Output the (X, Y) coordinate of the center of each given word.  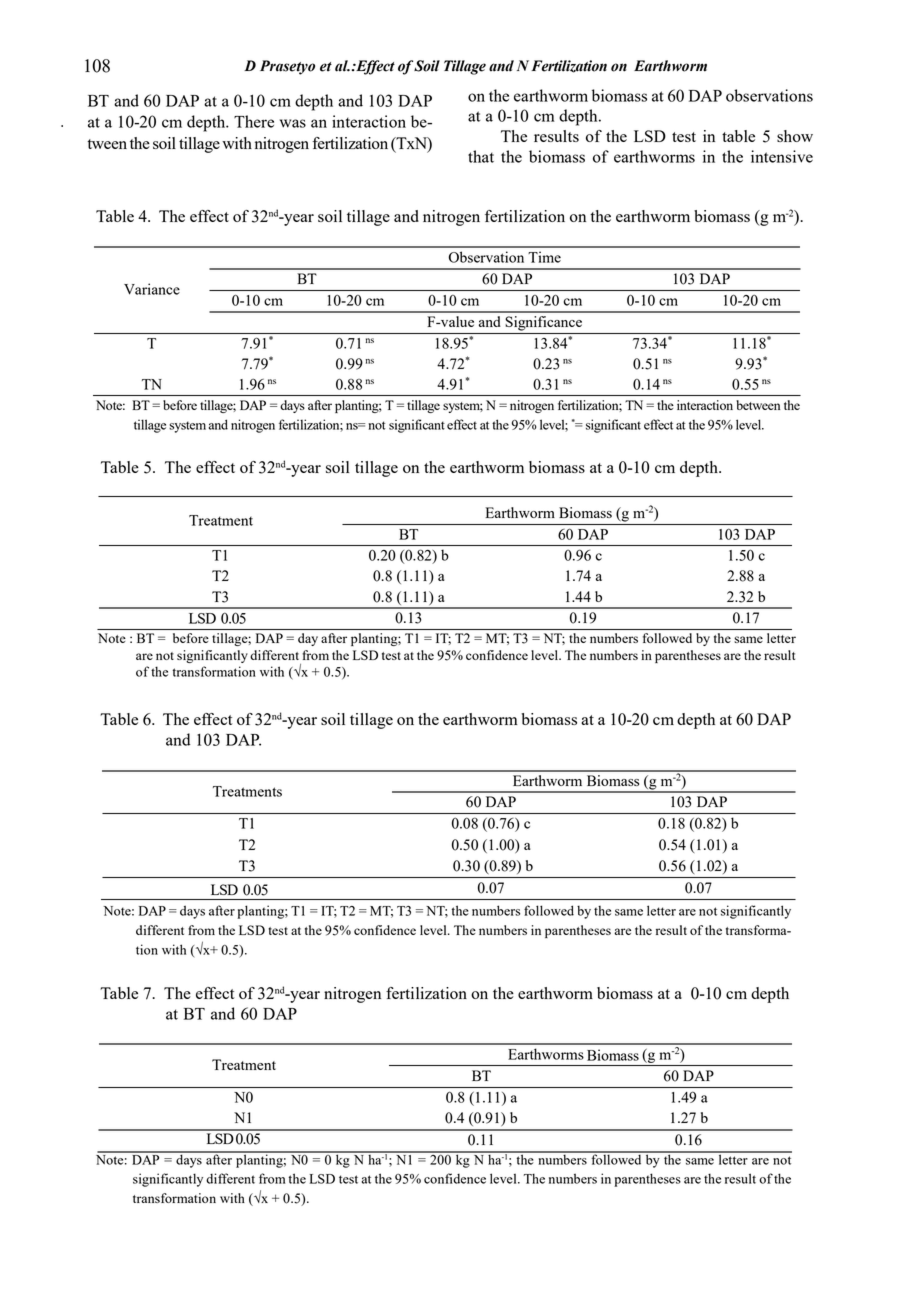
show (795, 136)
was (293, 123)
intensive (782, 156)
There (254, 121)
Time (544, 257)
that (481, 156)
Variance (152, 289)
